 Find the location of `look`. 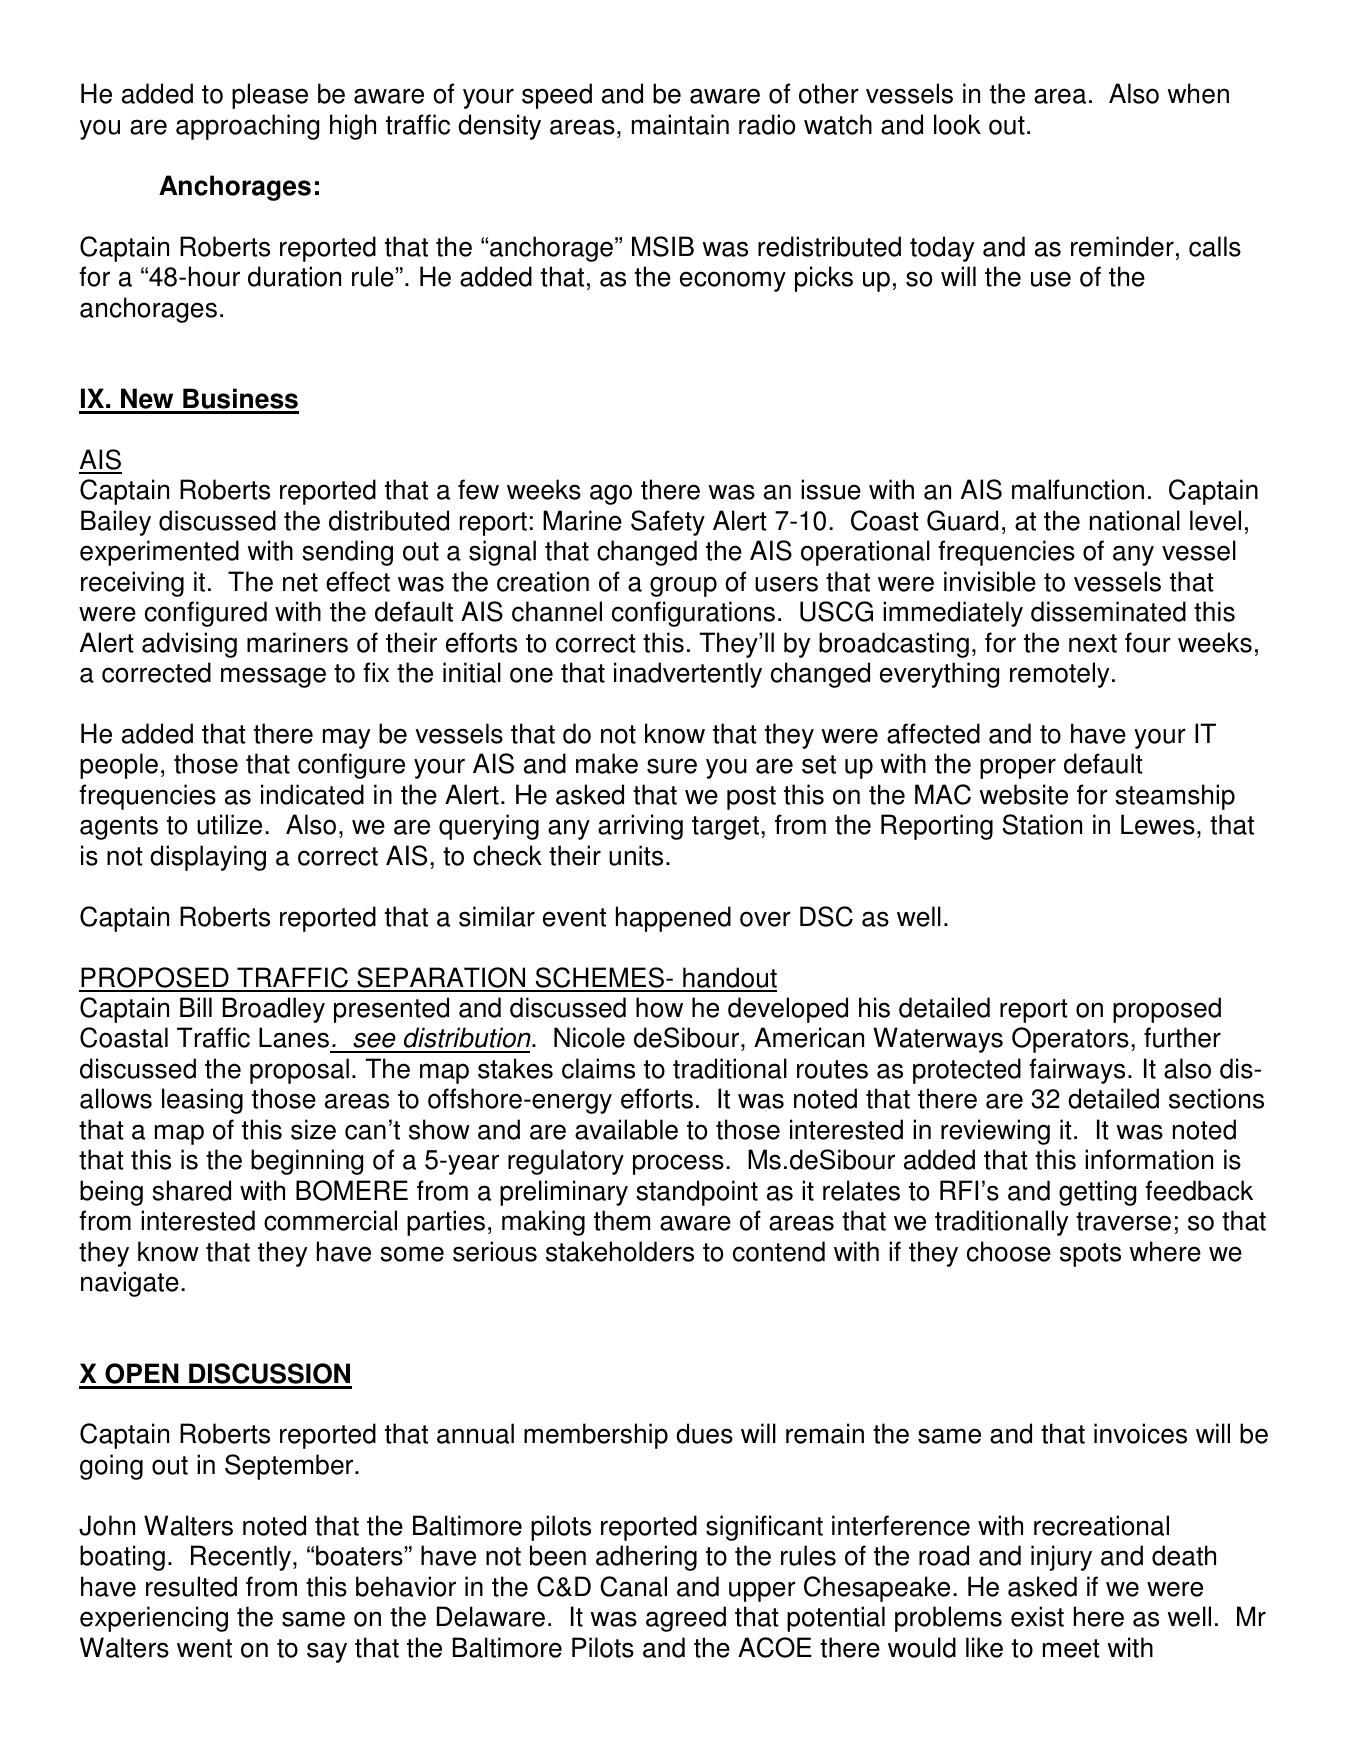

look is located at coordinates (957, 124).
